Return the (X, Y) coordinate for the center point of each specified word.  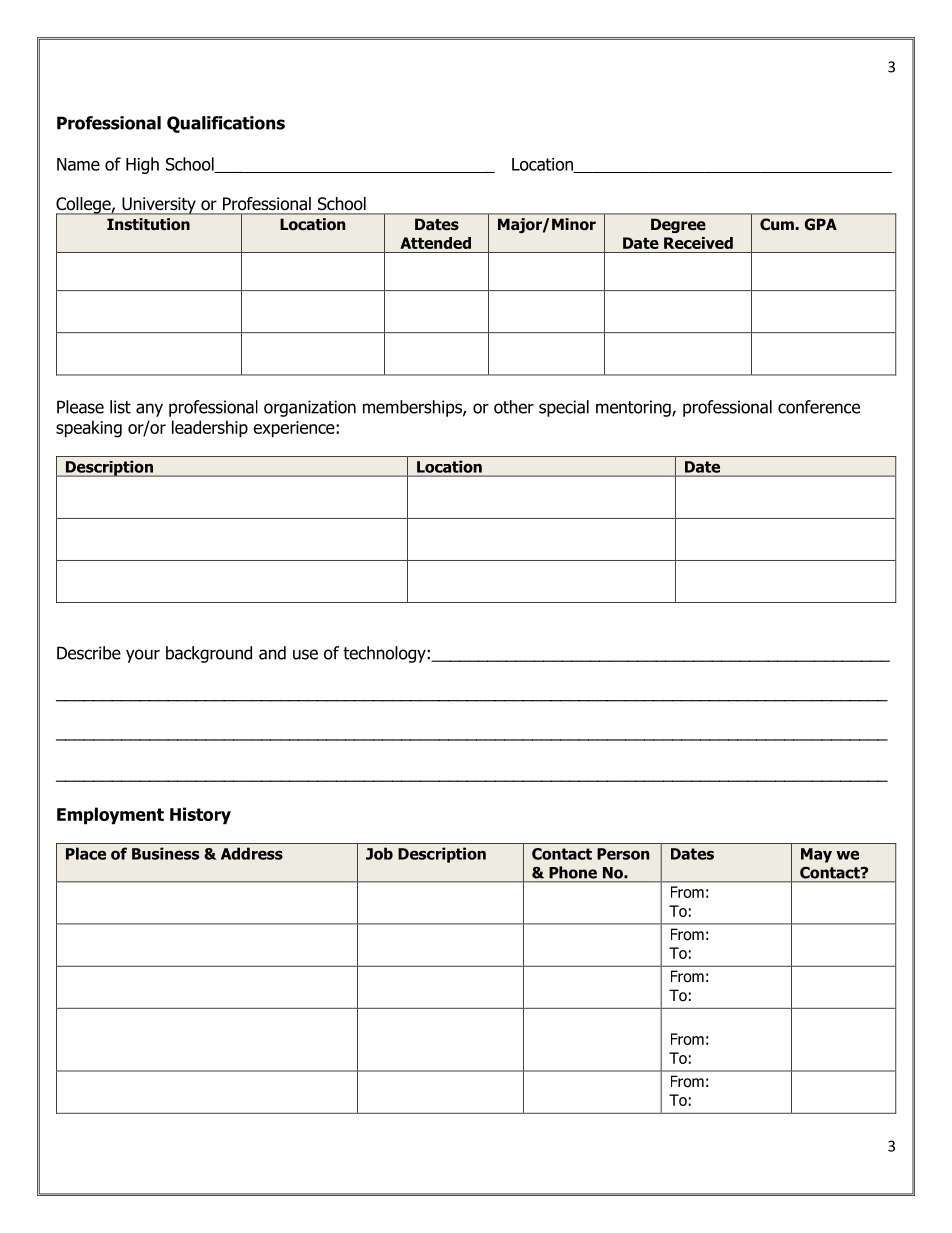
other (514, 407)
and (272, 653)
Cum (777, 224)
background (209, 654)
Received (698, 243)
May (816, 855)
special (564, 408)
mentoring (634, 408)
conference (819, 407)
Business (165, 853)
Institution (148, 224)
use (305, 654)
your (143, 656)
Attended (435, 243)
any (149, 410)
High (142, 165)
